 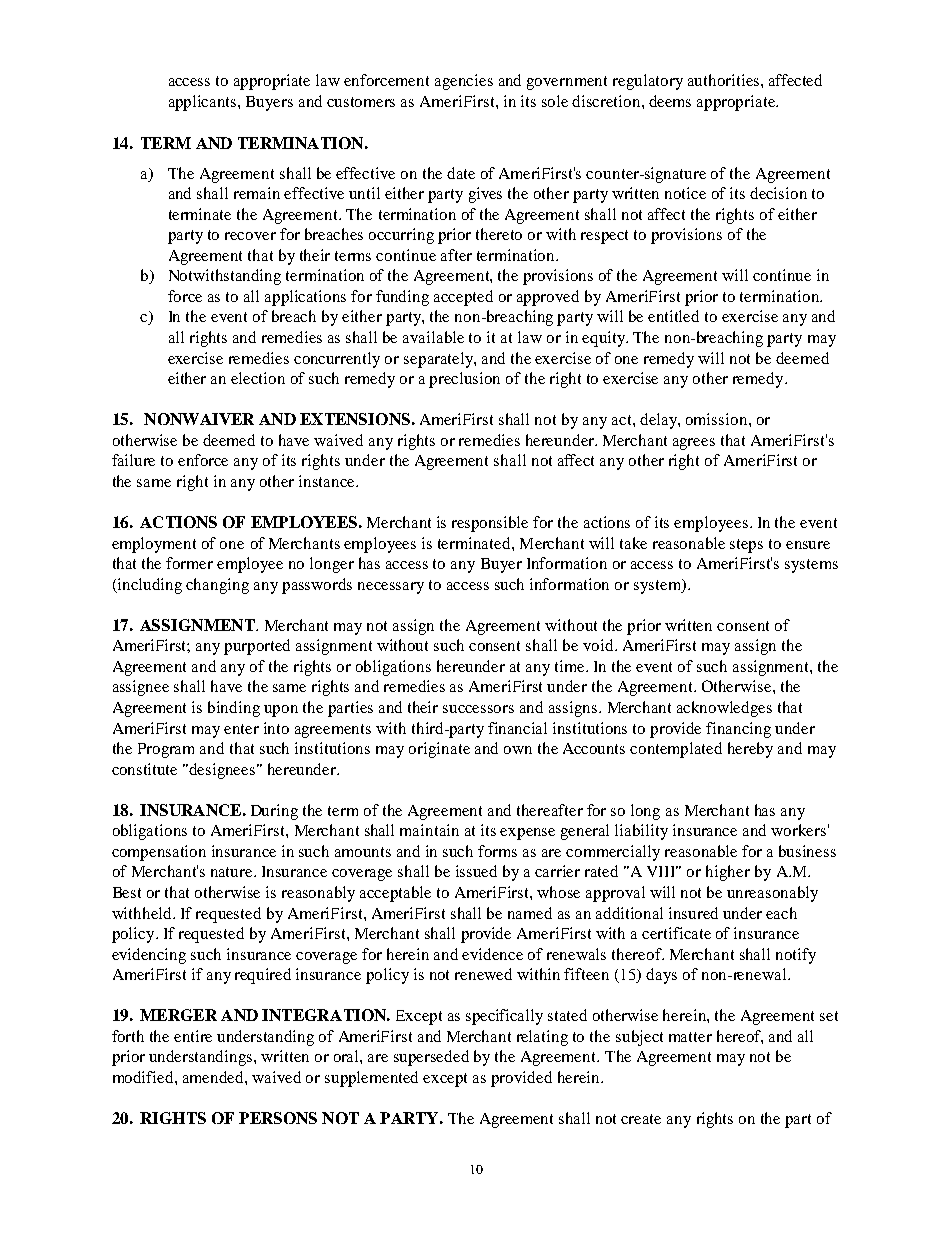 I want to click on entitled, so click(x=673, y=316).
